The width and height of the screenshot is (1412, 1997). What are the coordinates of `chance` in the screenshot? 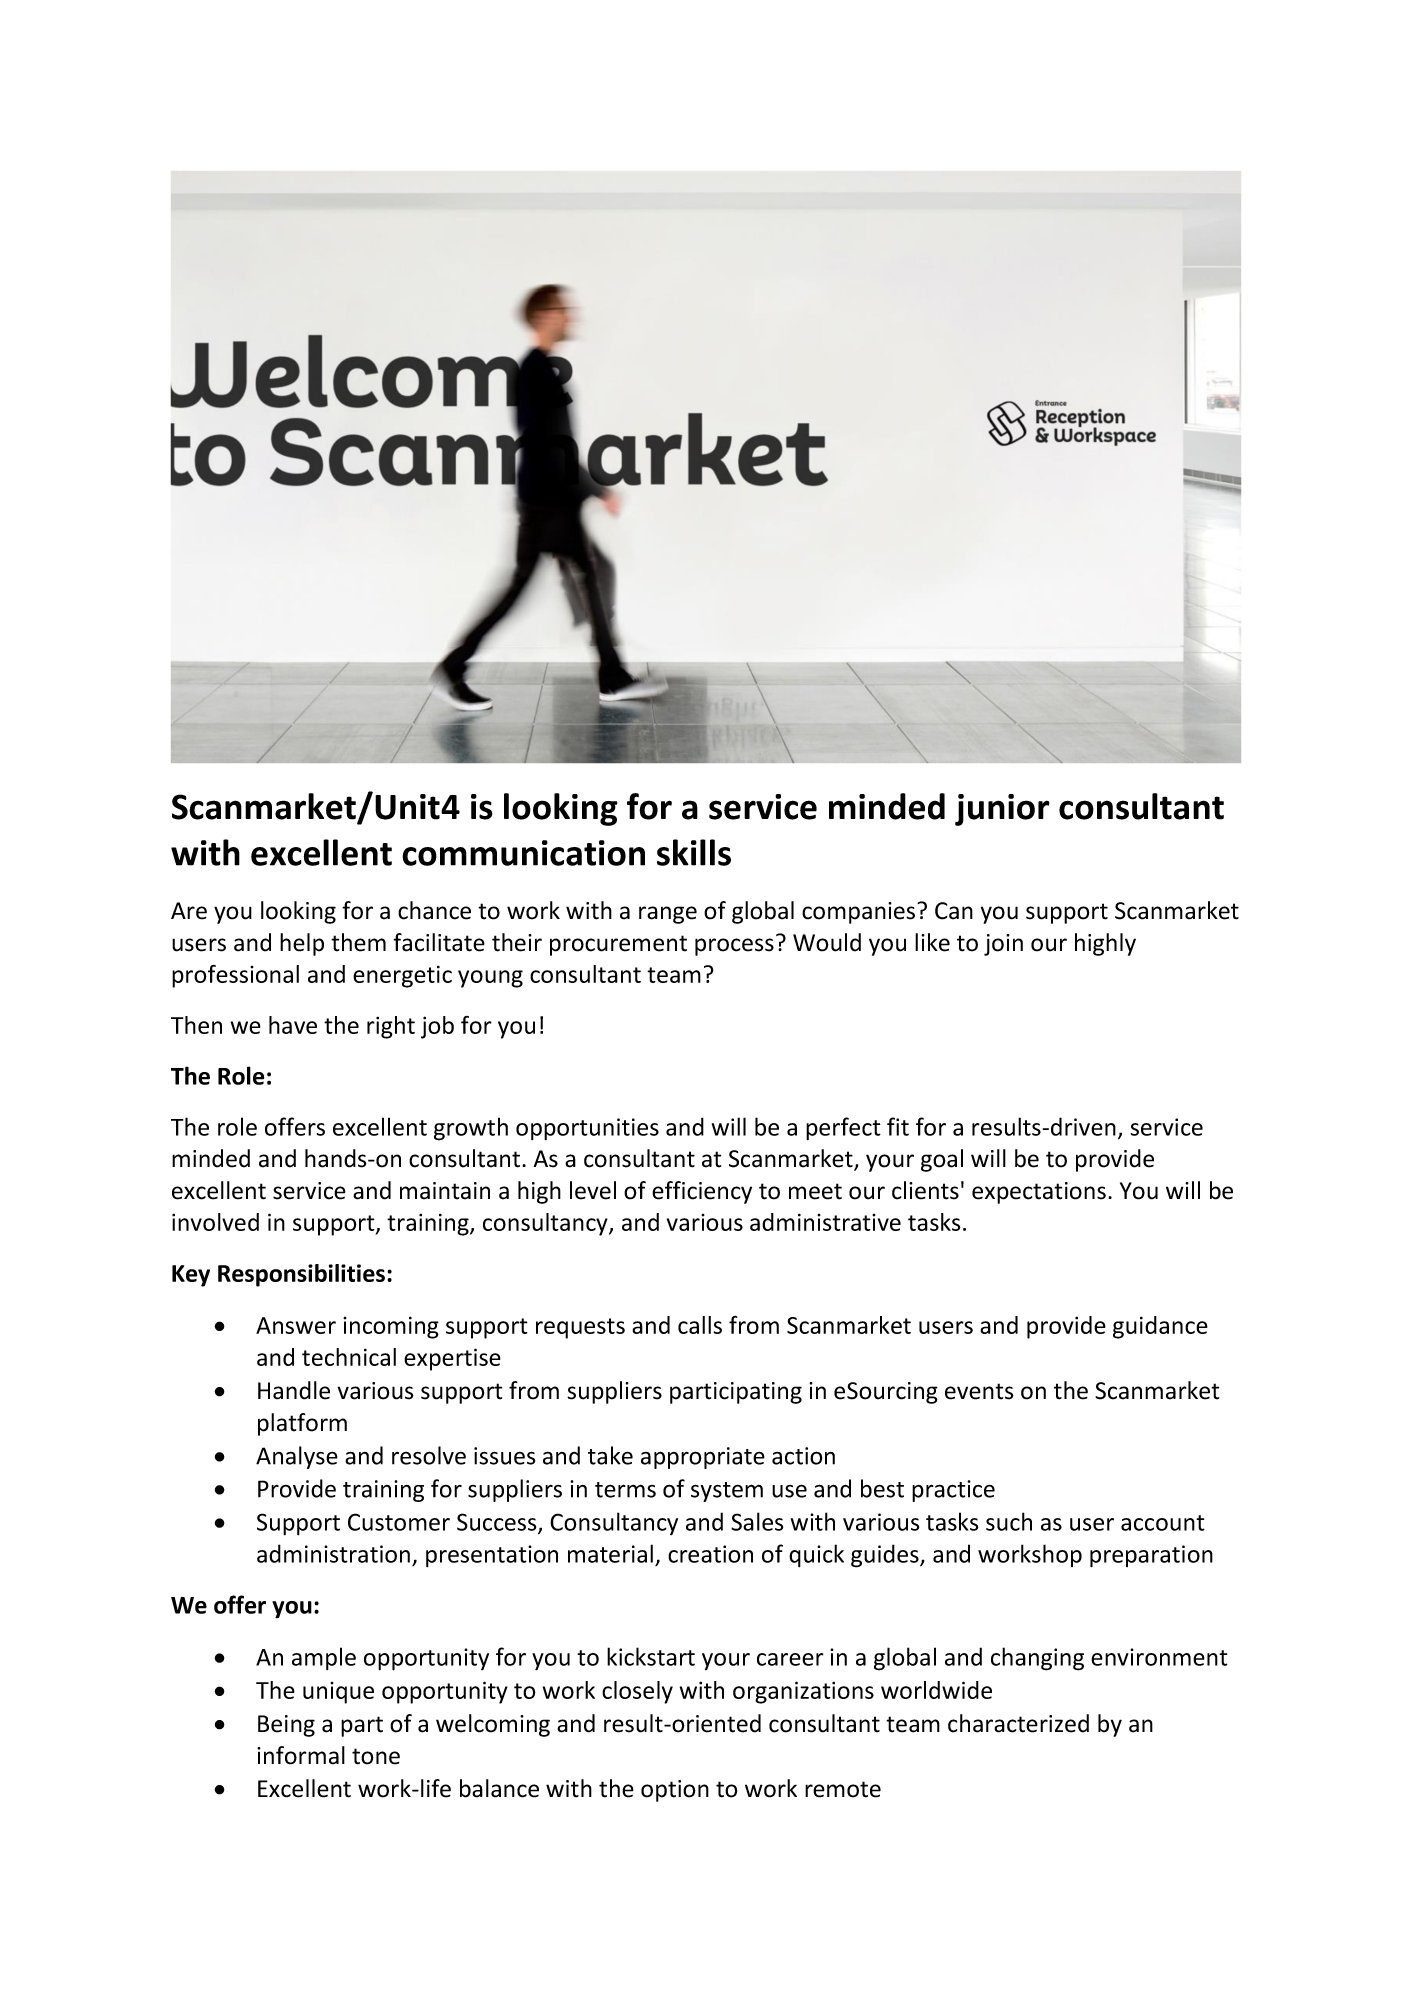 It's located at (434, 910).
